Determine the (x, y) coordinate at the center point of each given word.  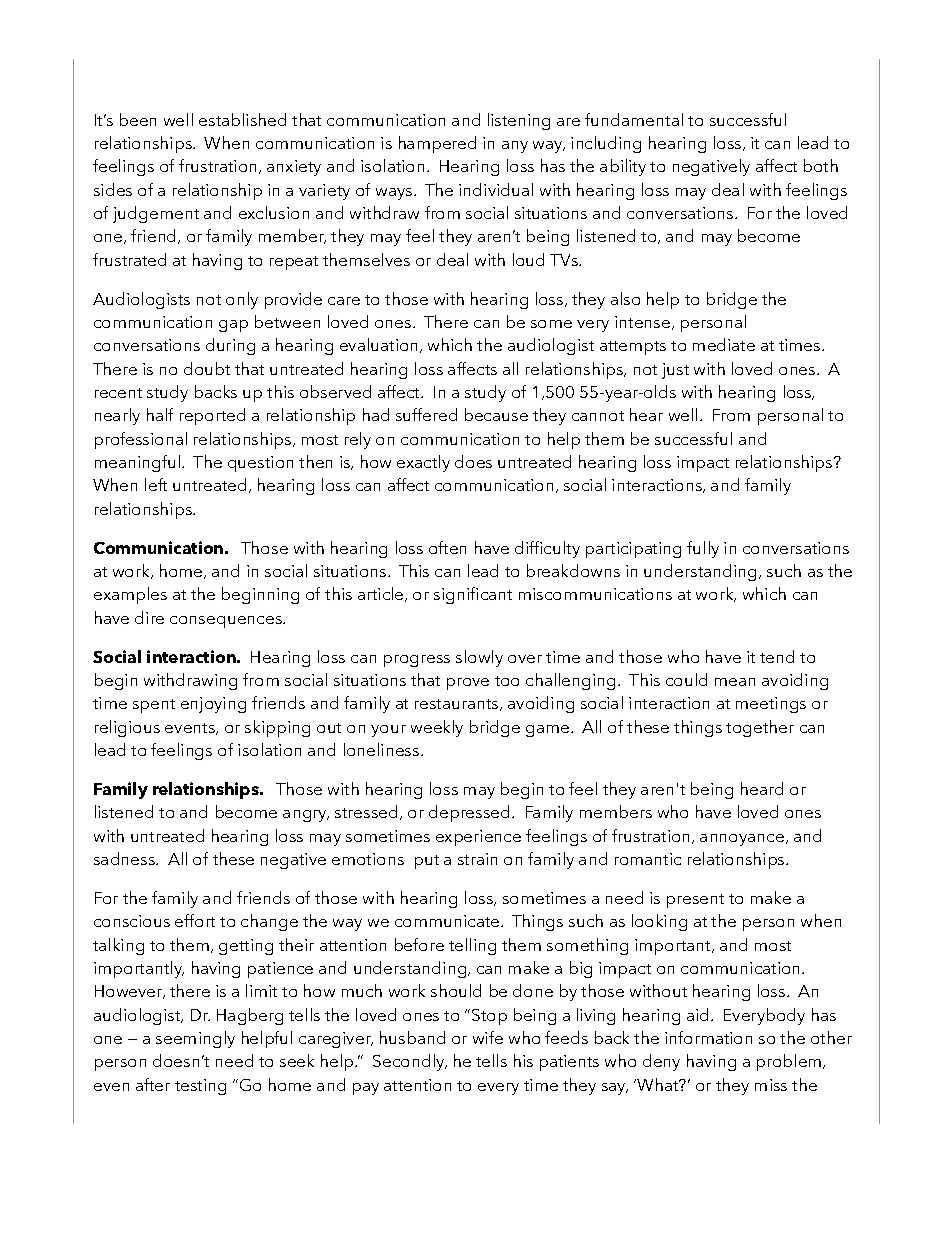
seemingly (195, 1039)
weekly (437, 728)
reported (212, 416)
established (242, 119)
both (821, 165)
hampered (437, 144)
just (675, 371)
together (760, 728)
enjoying (213, 705)
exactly (423, 463)
